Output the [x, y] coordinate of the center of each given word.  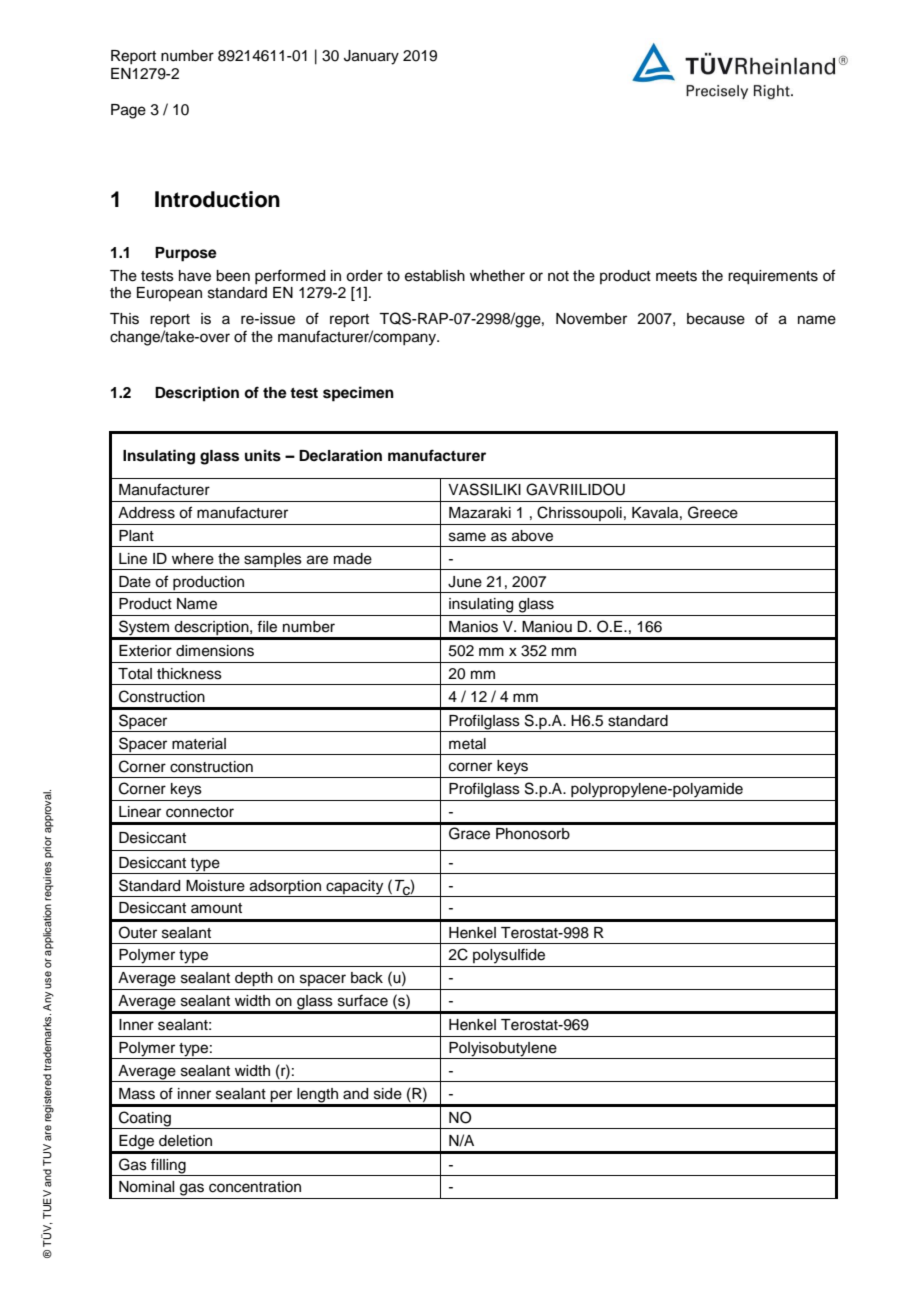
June [465, 582]
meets [676, 276]
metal [467, 744]
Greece [713, 512]
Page [128, 111]
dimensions [215, 651]
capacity [354, 887]
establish [435, 276]
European [169, 294]
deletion [185, 1141]
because [716, 319]
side [388, 1094]
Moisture [215, 886]
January [371, 57]
